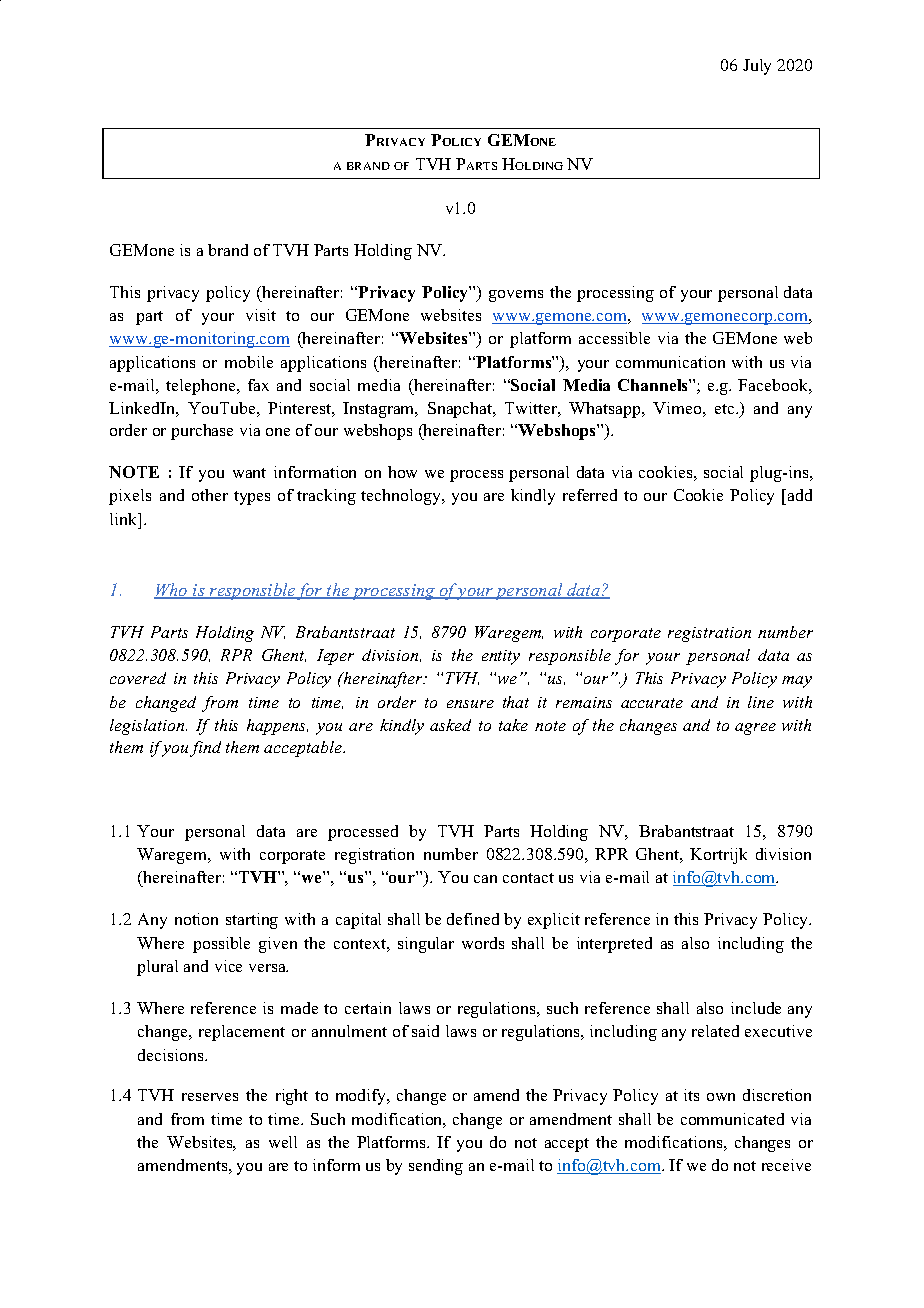 The image size is (924, 1308). What do you see at coordinates (614, 945) in the screenshot?
I see `interpreted` at bounding box center [614, 945].
